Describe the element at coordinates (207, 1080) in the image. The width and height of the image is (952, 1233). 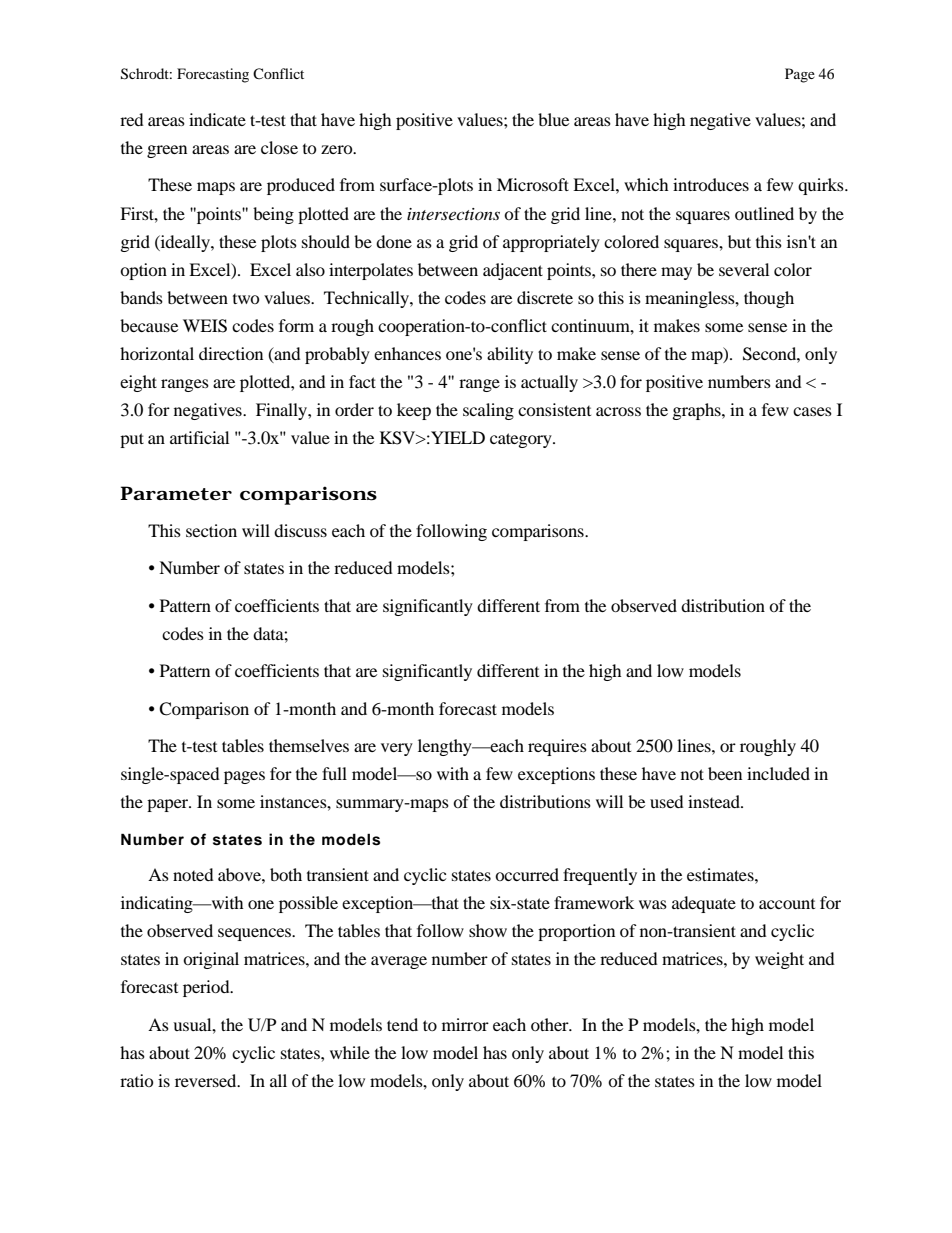
I see `reversed` at that location.
